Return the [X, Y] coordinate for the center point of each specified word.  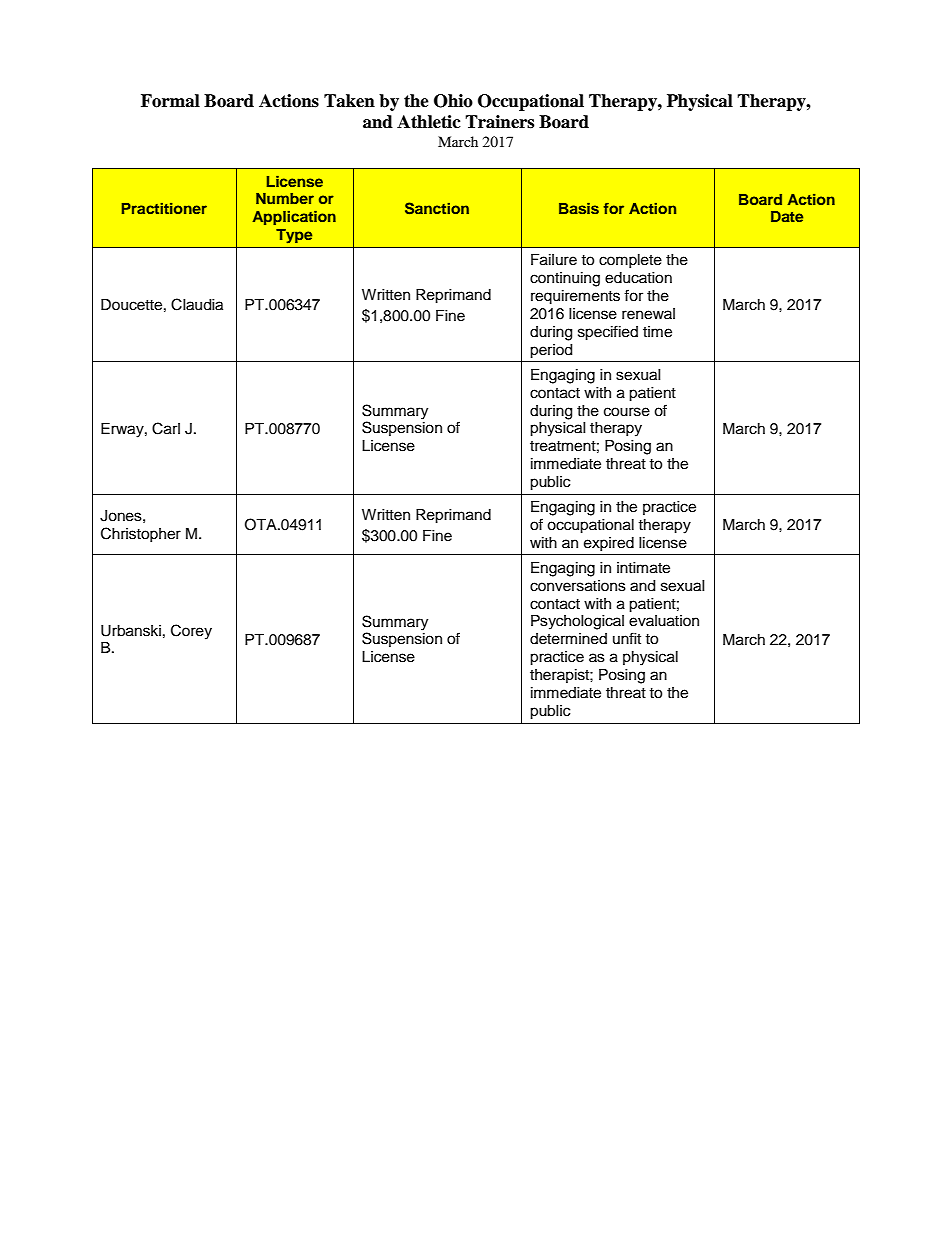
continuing [565, 279]
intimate [643, 568]
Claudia [197, 304]
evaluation [664, 621]
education [638, 278]
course [627, 412]
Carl [166, 428]
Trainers [499, 122]
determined [568, 639]
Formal [170, 101]
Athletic [429, 122]
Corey [191, 632]
